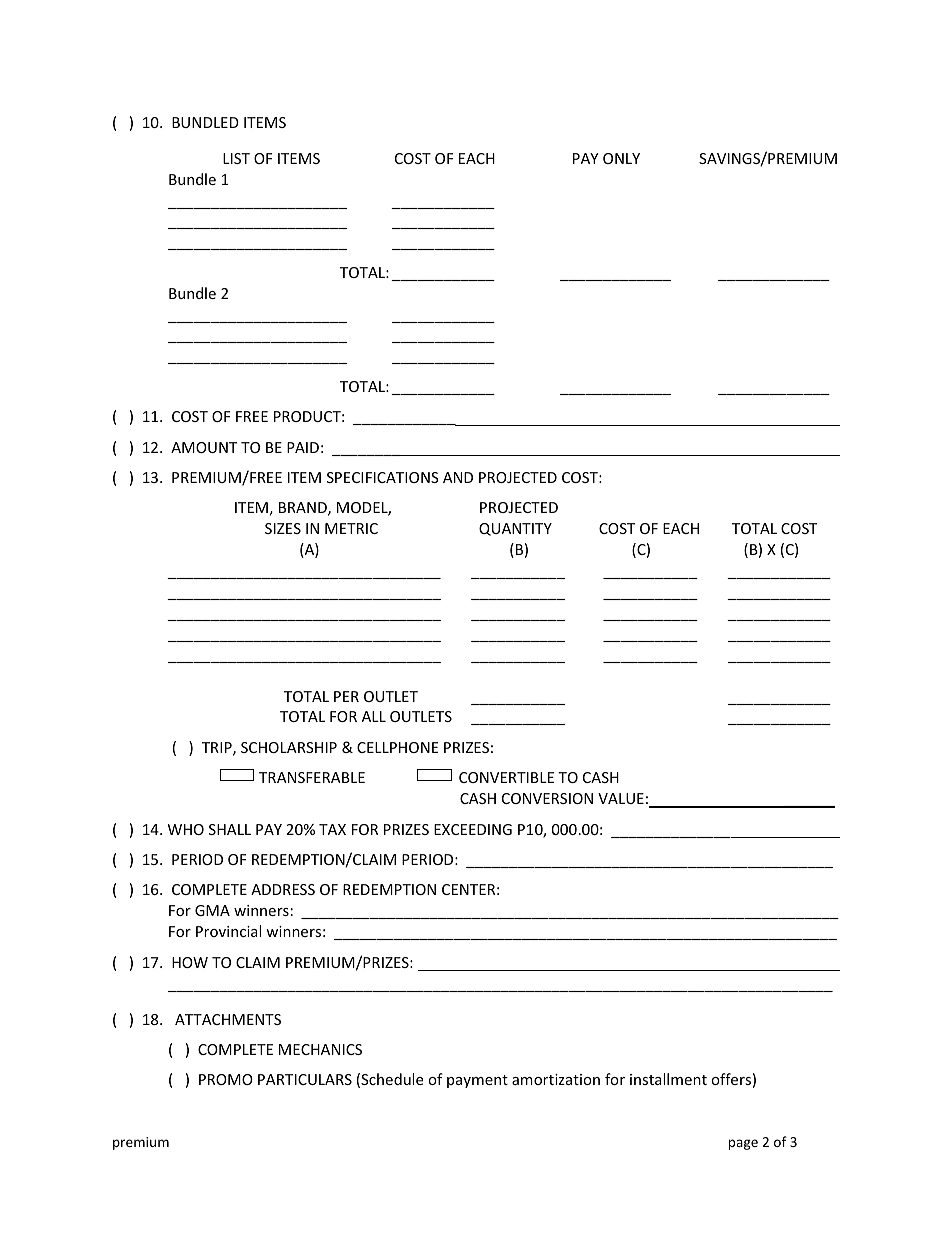 The height and width of the image is (1233, 952). What do you see at coordinates (351, 528) in the image?
I see `METRIC` at bounding box center [351, 528].
